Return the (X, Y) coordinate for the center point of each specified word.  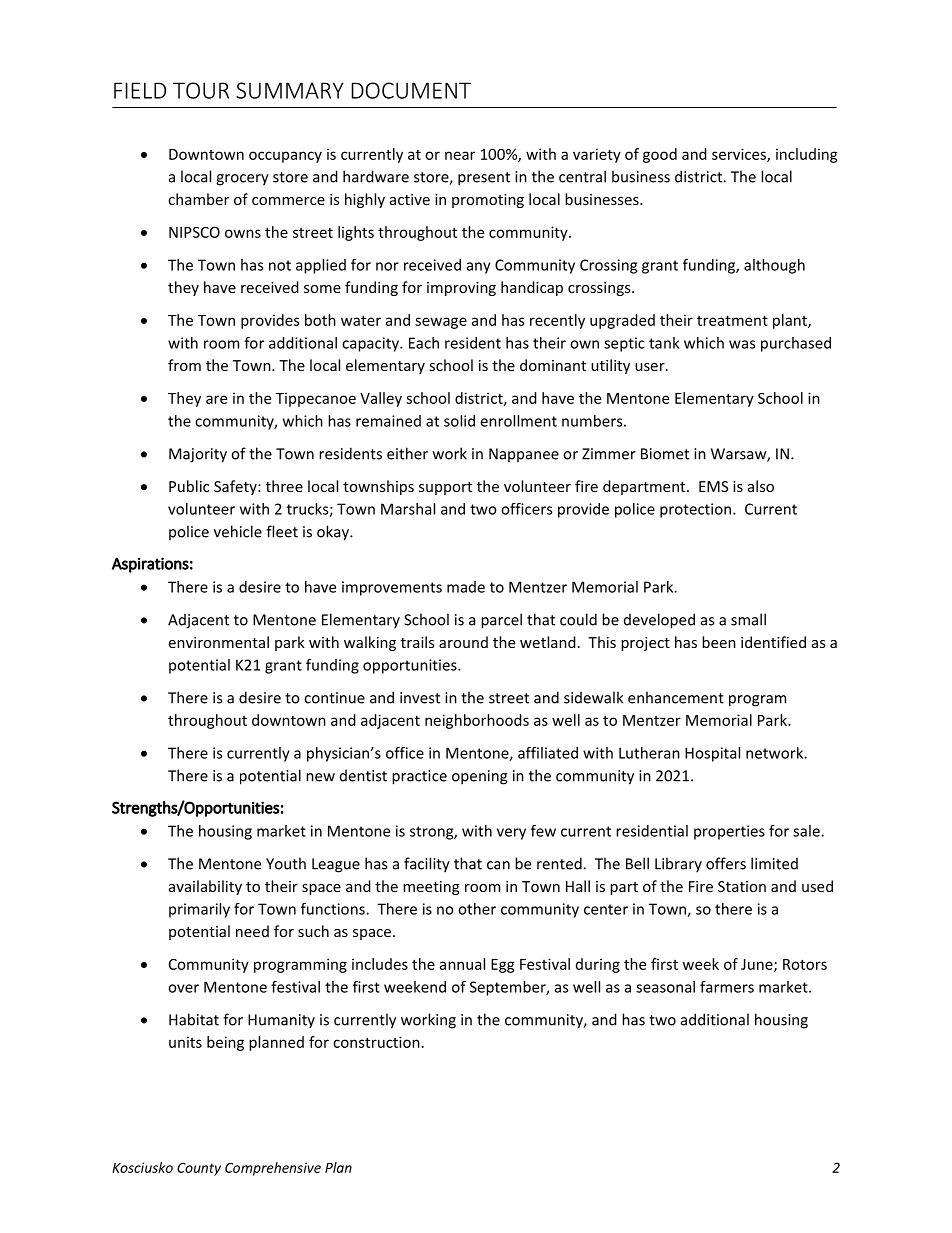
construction (376, 1042)
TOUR (201, 90)
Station (742, 886)
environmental (218, 642)
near (460, 155)
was (742, 344)
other (477, 909)
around (463, 642)
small (748, 619)
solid (459, 421)
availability (205, 887)
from (184, 365)
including (807, 155)
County (199, 1169)
